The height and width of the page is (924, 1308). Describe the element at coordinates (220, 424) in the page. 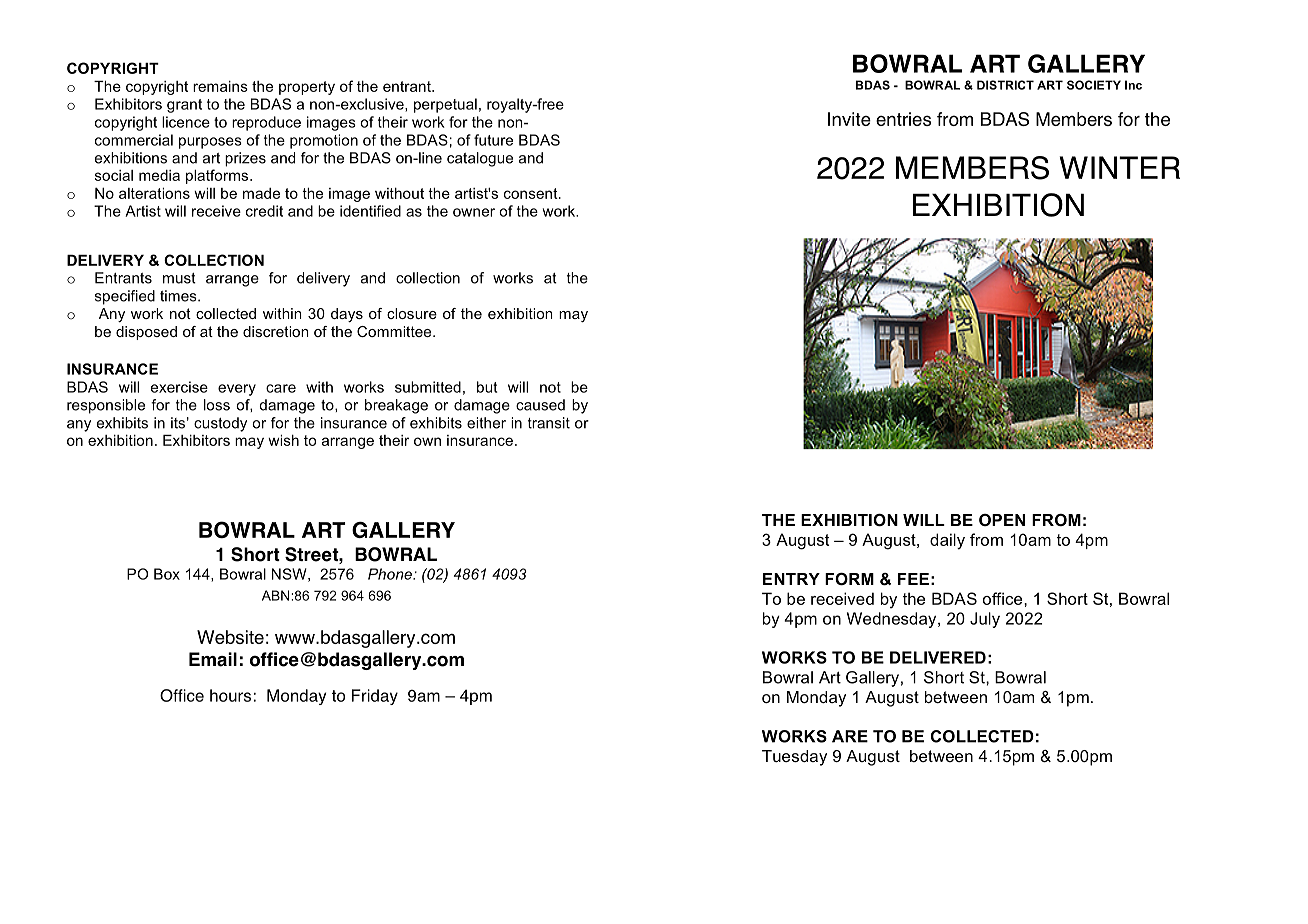

I see `custody` at that location.
